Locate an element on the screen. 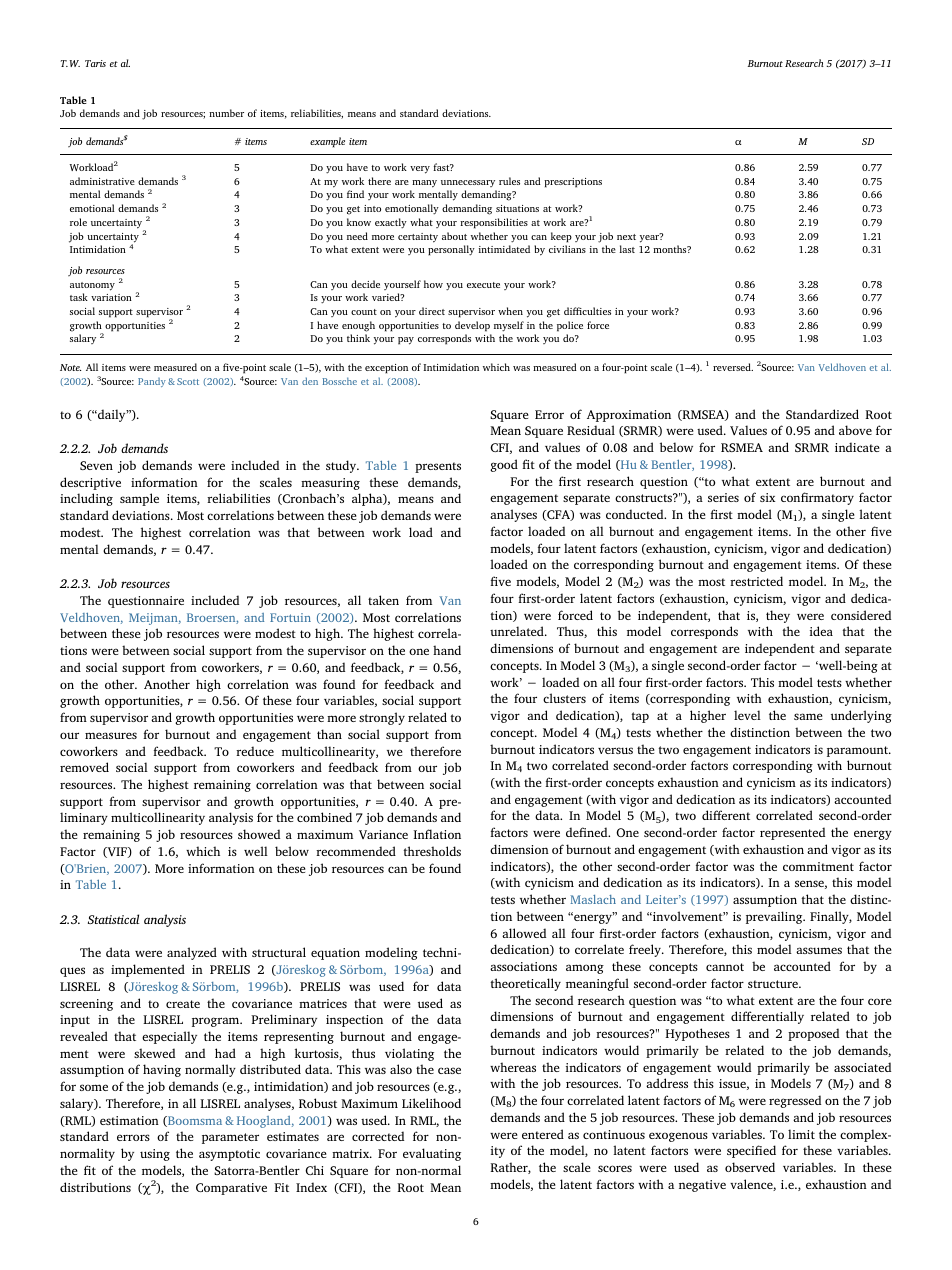 The width and height of the screenshot is (952, 1270). they is located at coordinates (778, 616).
